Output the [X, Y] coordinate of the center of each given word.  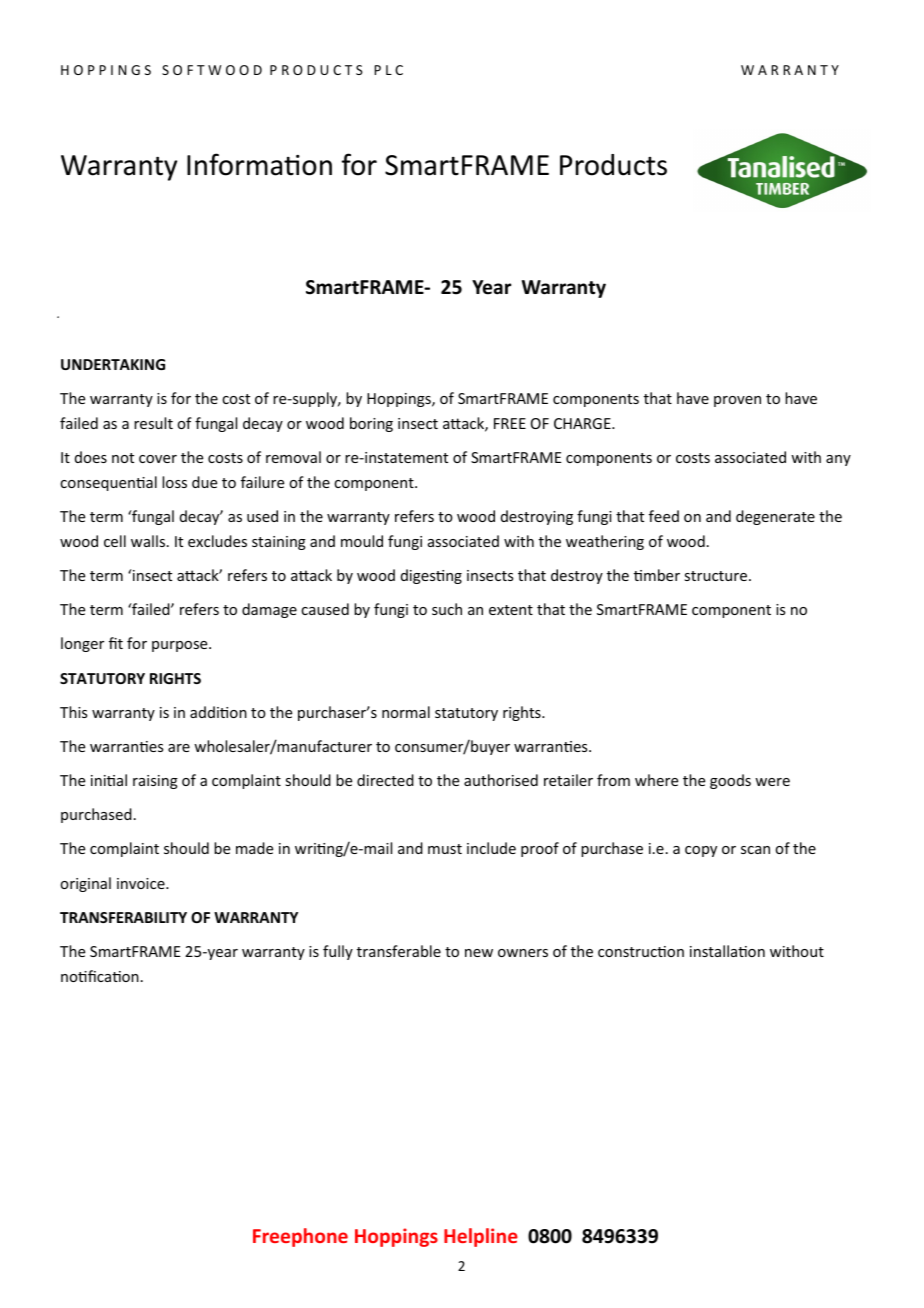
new [479, 953]
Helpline [481, 1237]
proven [737, 401]
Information [259, 164]
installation [727, 951]
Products [613, 165]
